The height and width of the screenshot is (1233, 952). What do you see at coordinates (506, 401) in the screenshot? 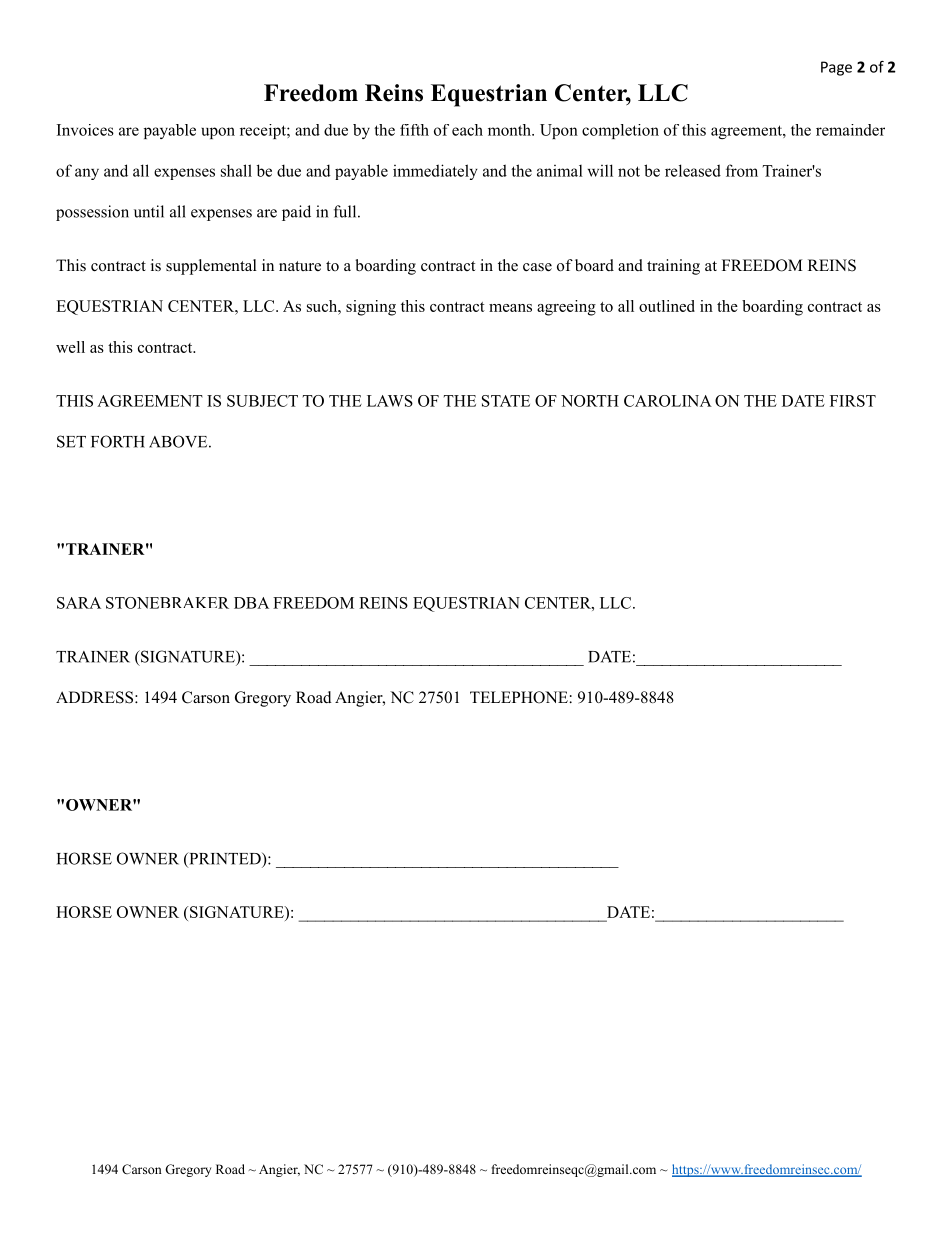
I see `STATE` at bounding box center [506, 401].
